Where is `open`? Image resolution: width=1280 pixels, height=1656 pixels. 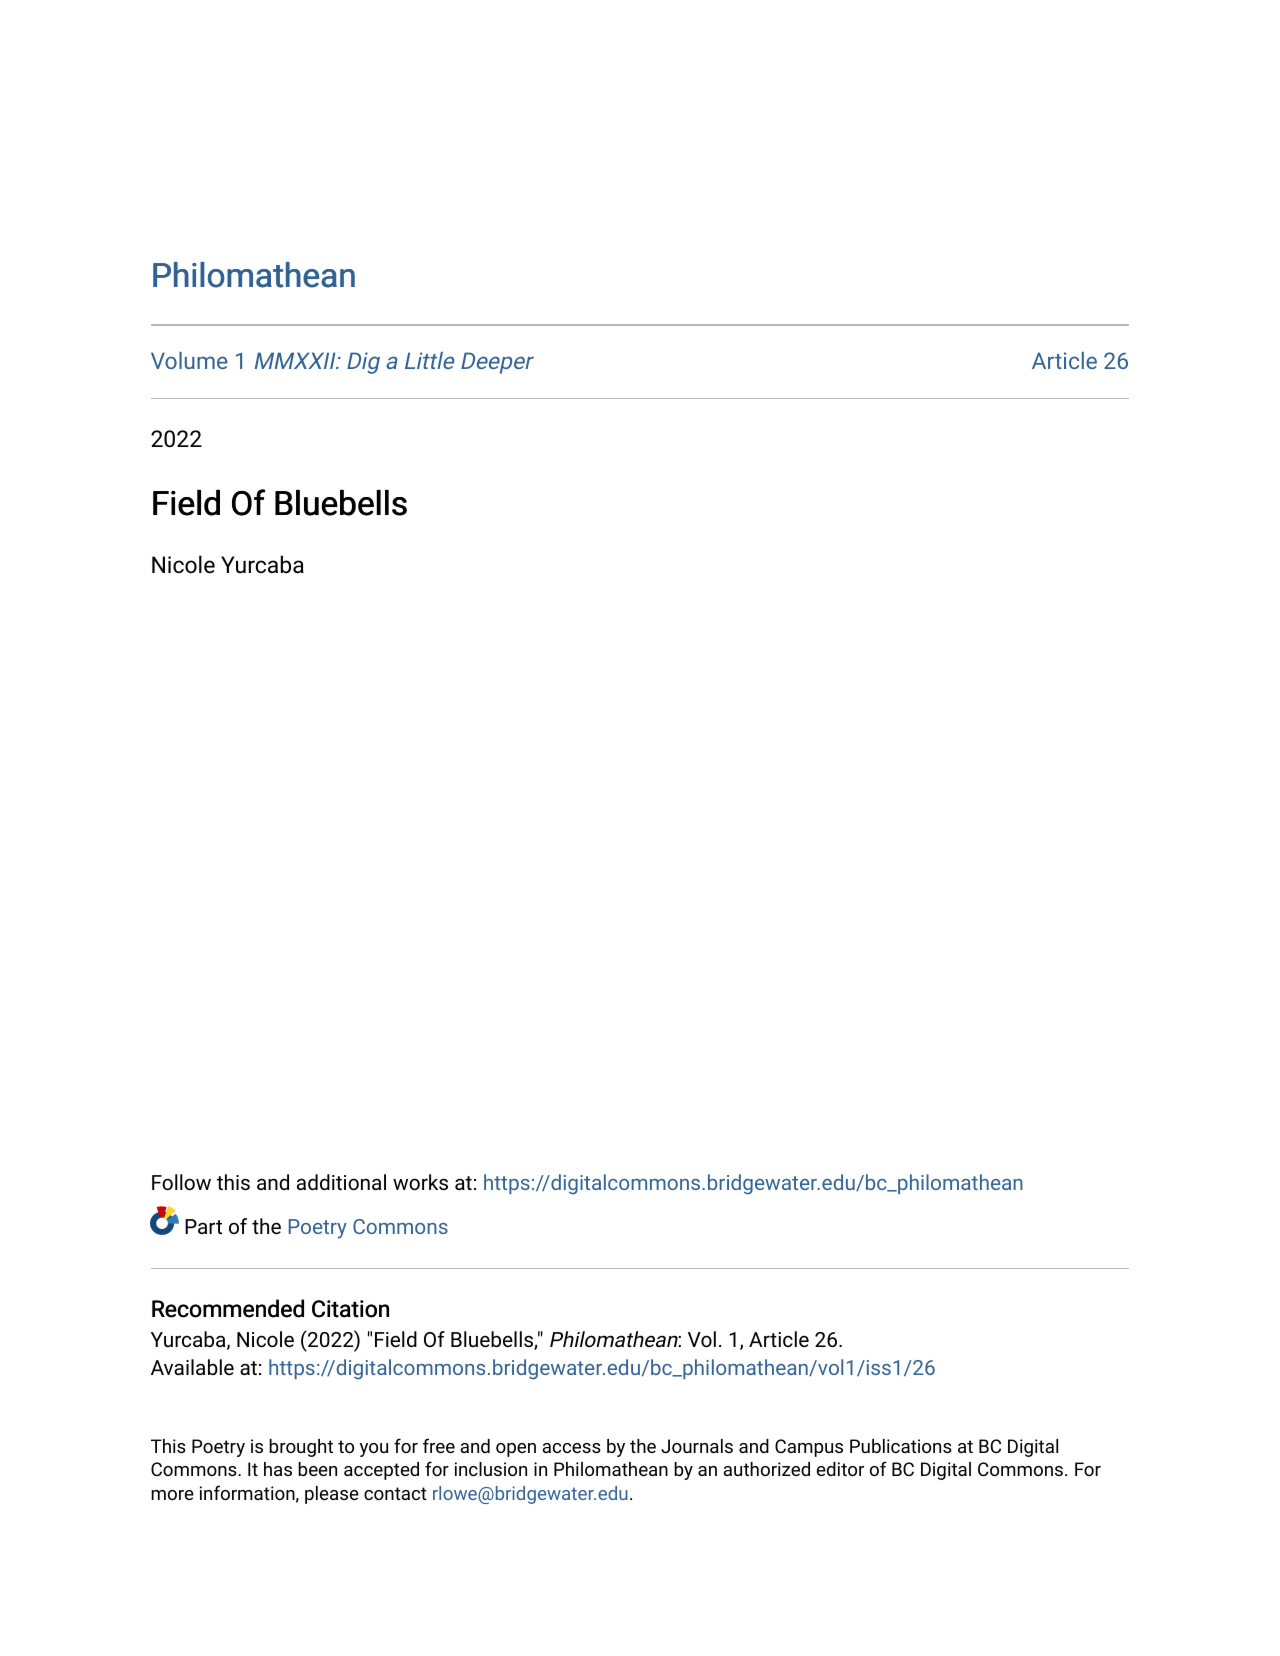 open is located at coordinates (516, 1450).
